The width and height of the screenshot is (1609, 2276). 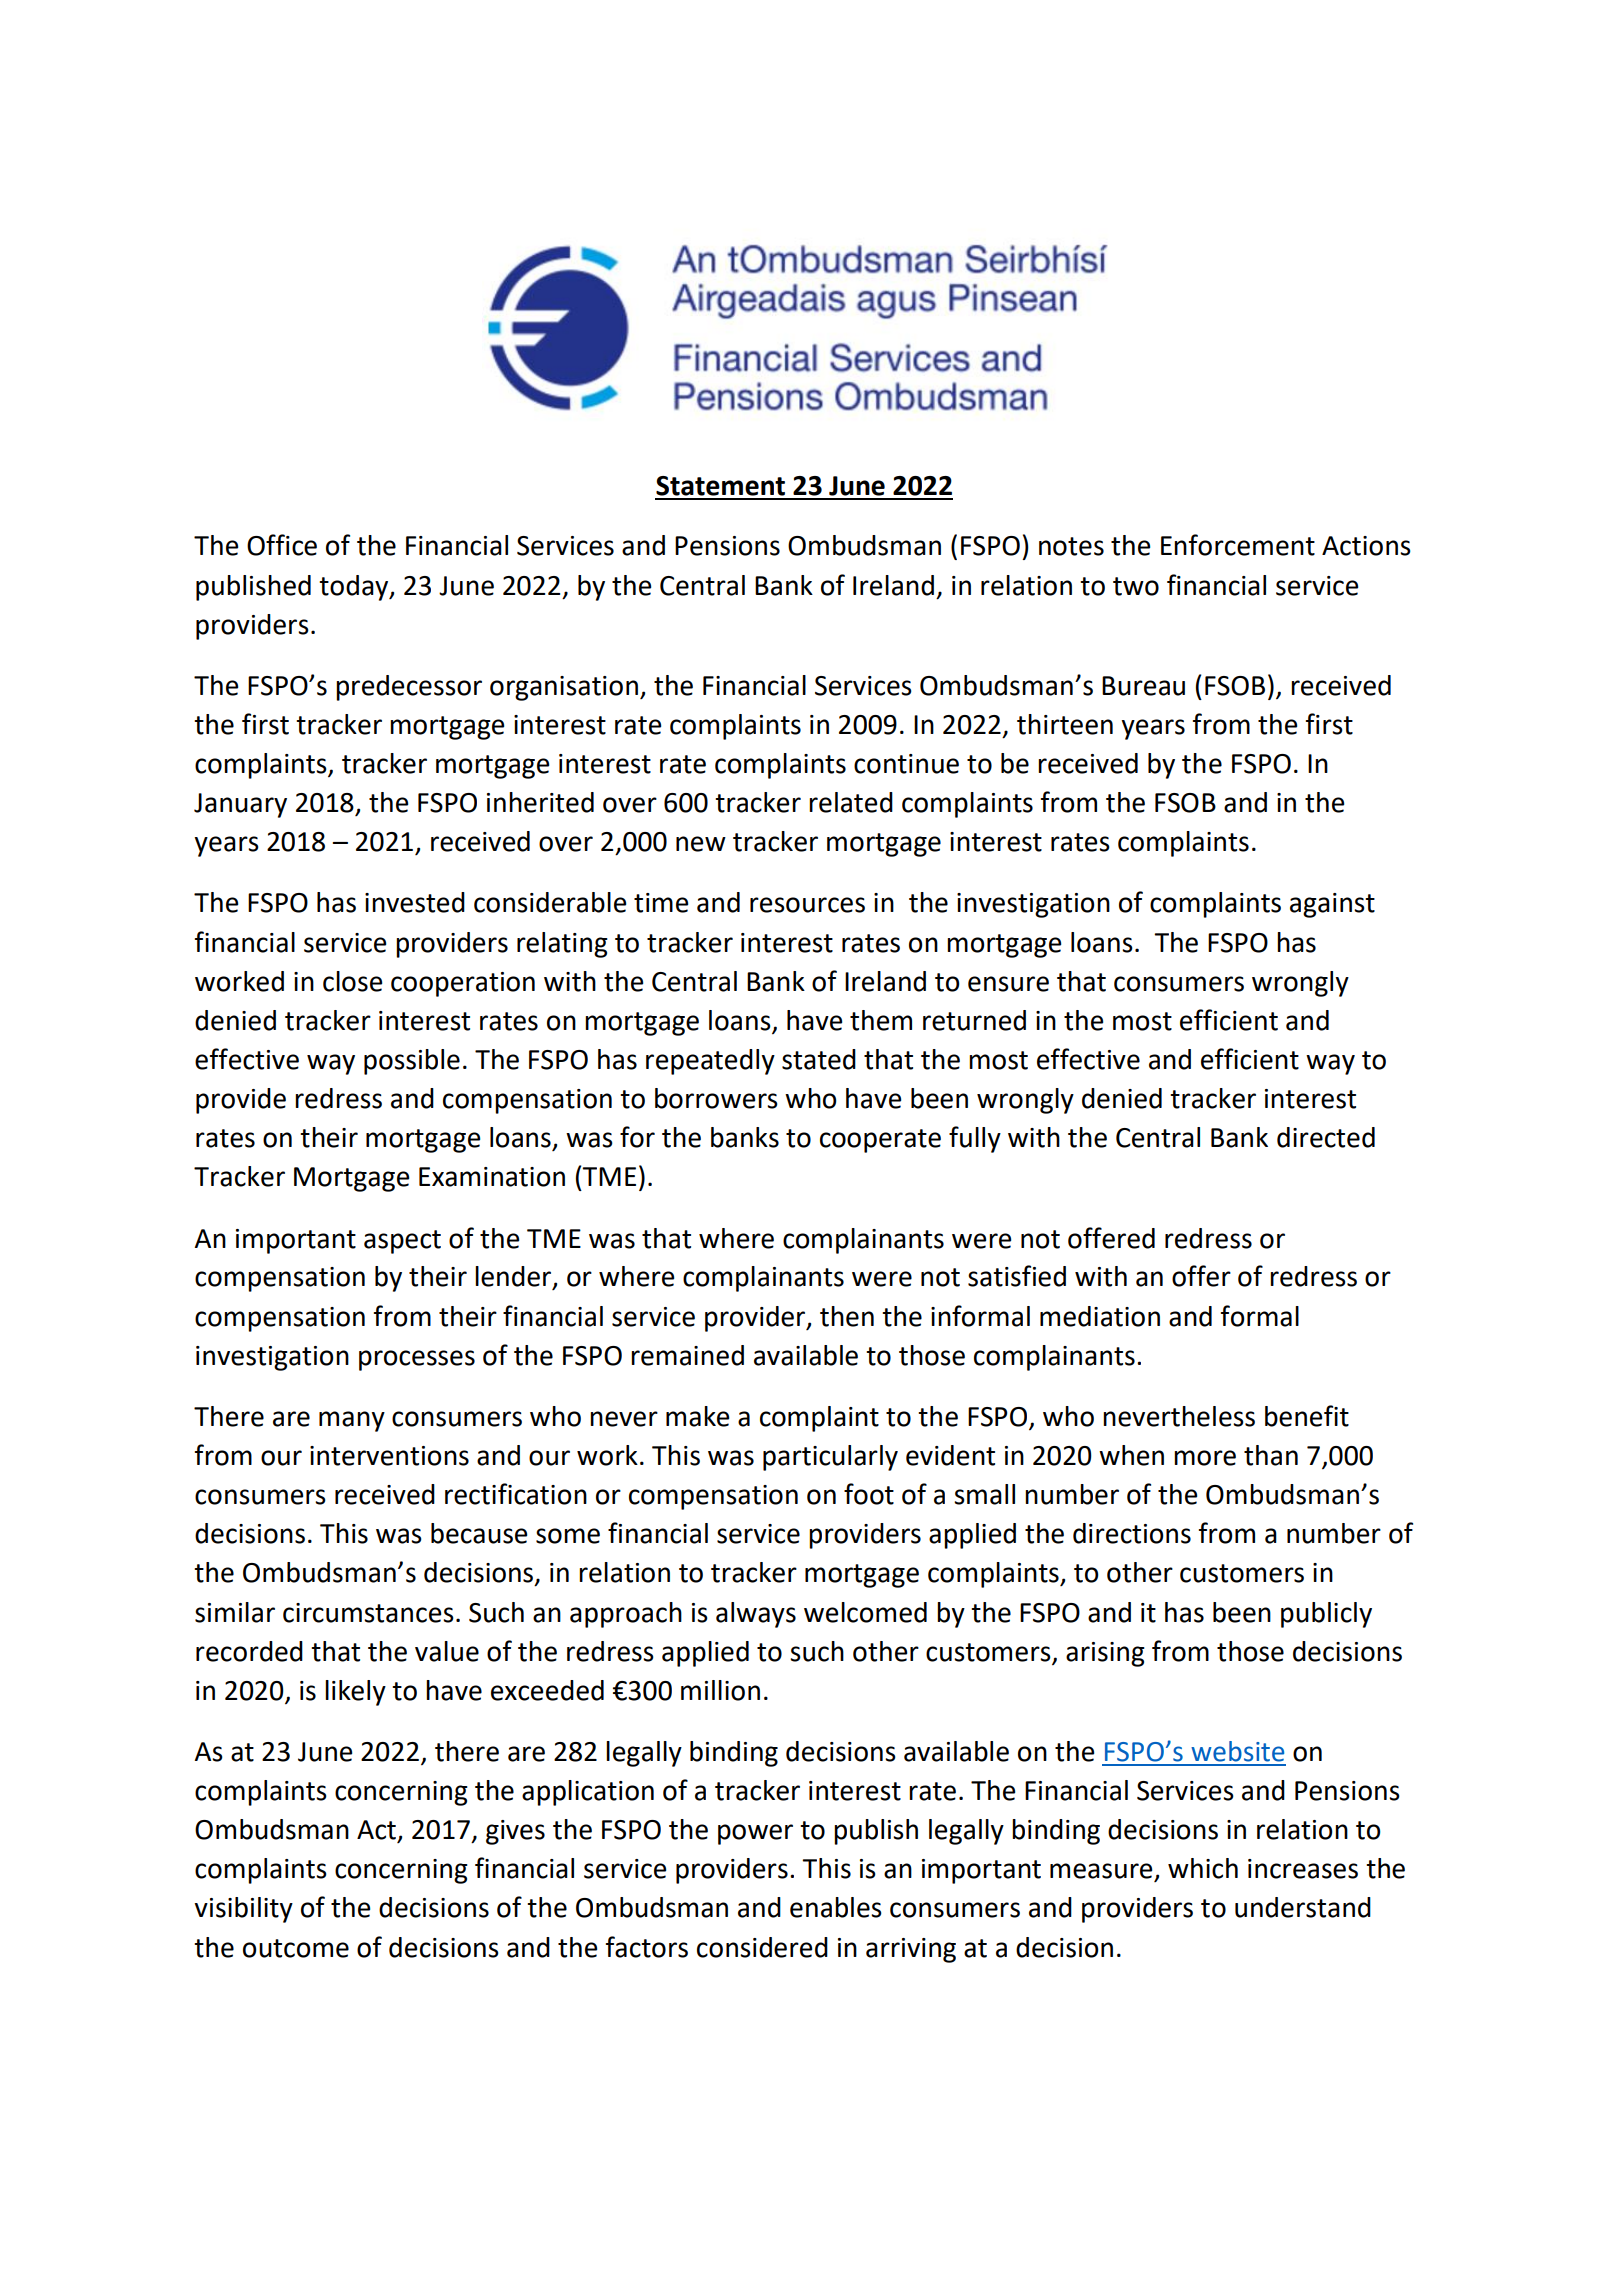 What do you see at coordinates (1326, 1615) in the screenshot?
I see `publicly` at bounding box center [1326, 1615].
